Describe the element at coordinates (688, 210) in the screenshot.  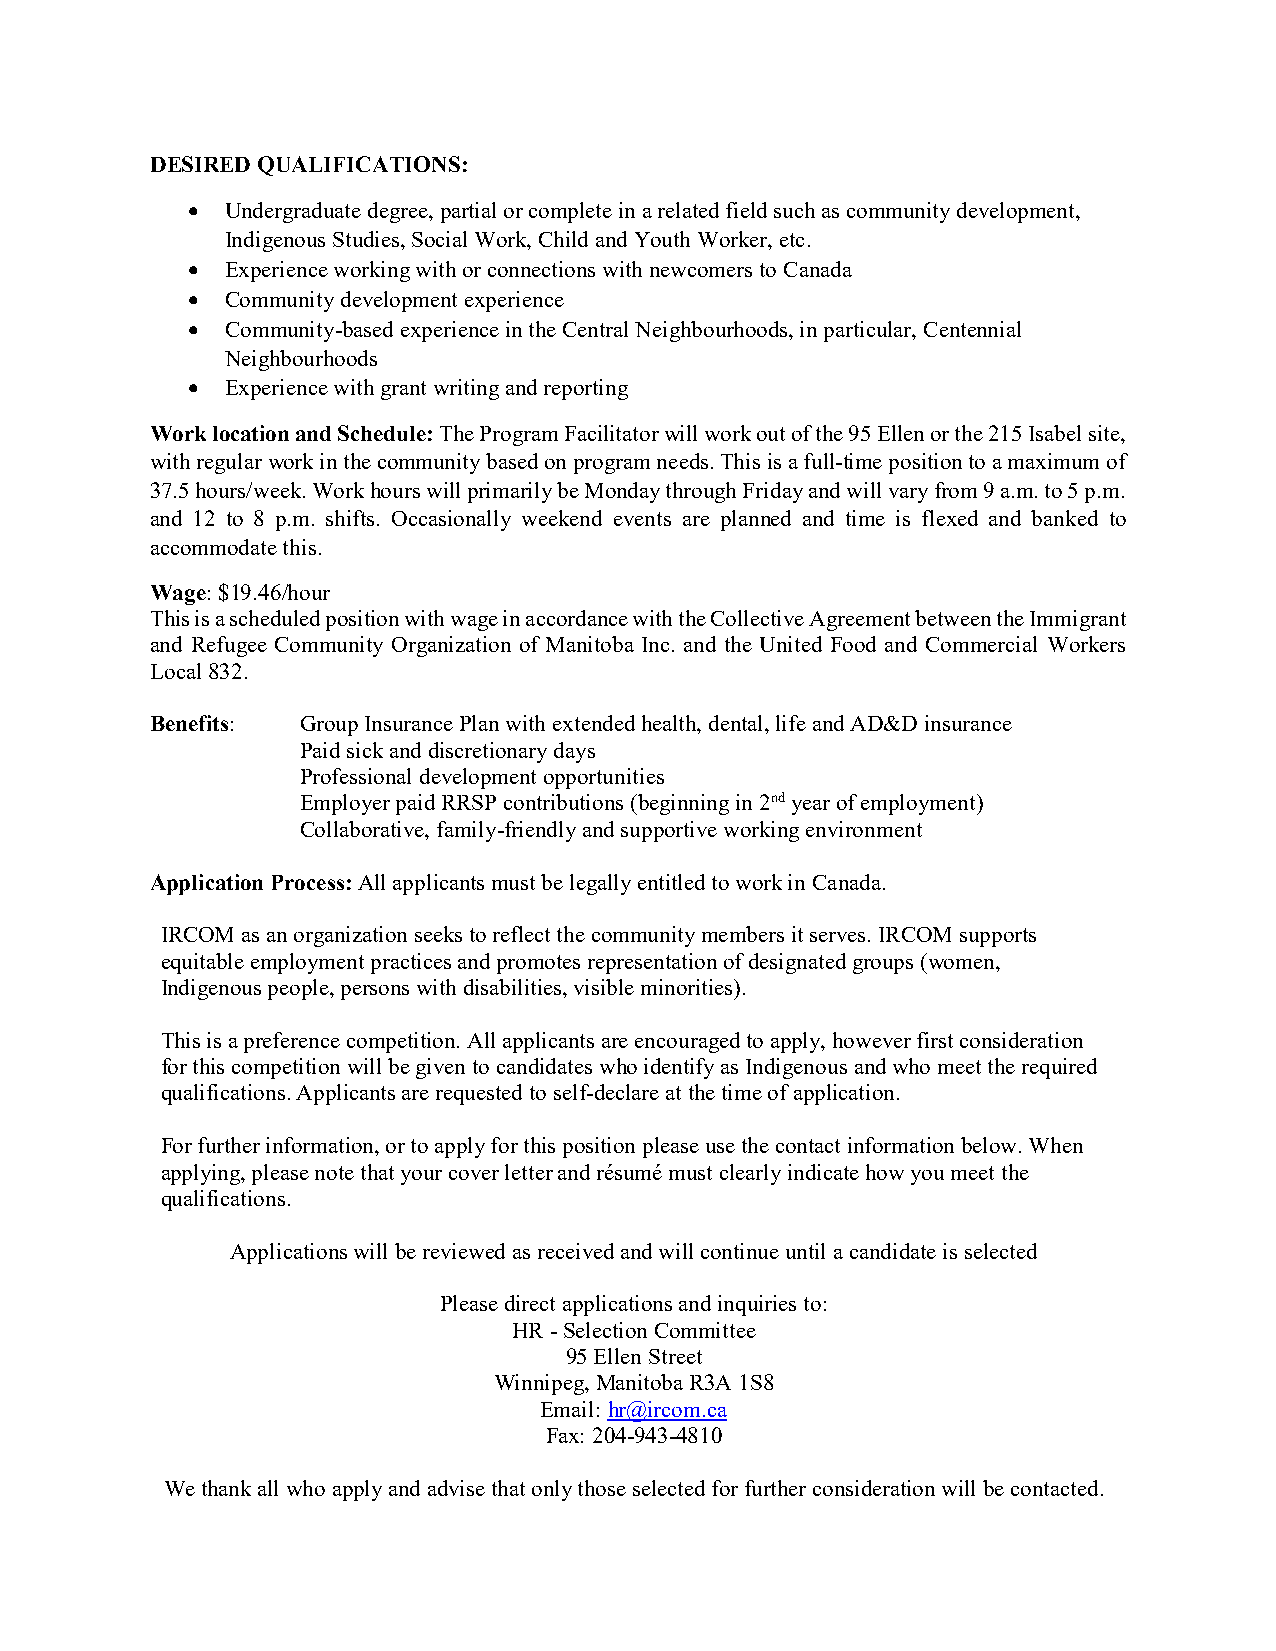
I see `related` at that location.
